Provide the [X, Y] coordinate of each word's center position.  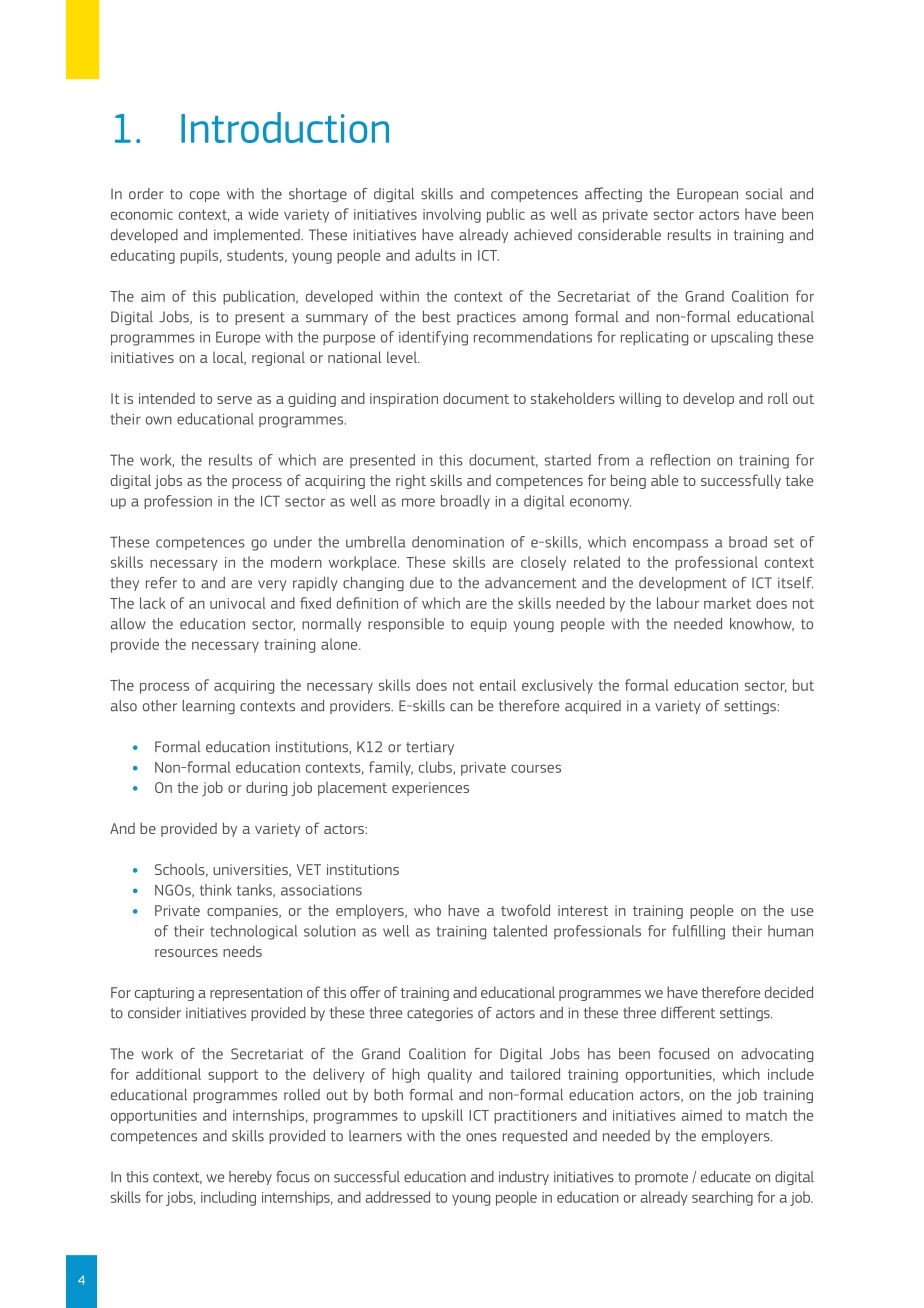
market [727, 603]
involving [452, 215]
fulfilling [698, 932]
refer [161, 583]
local [229, 358]
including [228, 1198]
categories [440, 1014]
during [266, 788]
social [764, 194]
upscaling [742, 338]
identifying [433, 338]
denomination [458, 542]
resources [186, 953]
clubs [436, 768]
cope [205, 196]
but [803, 685]
